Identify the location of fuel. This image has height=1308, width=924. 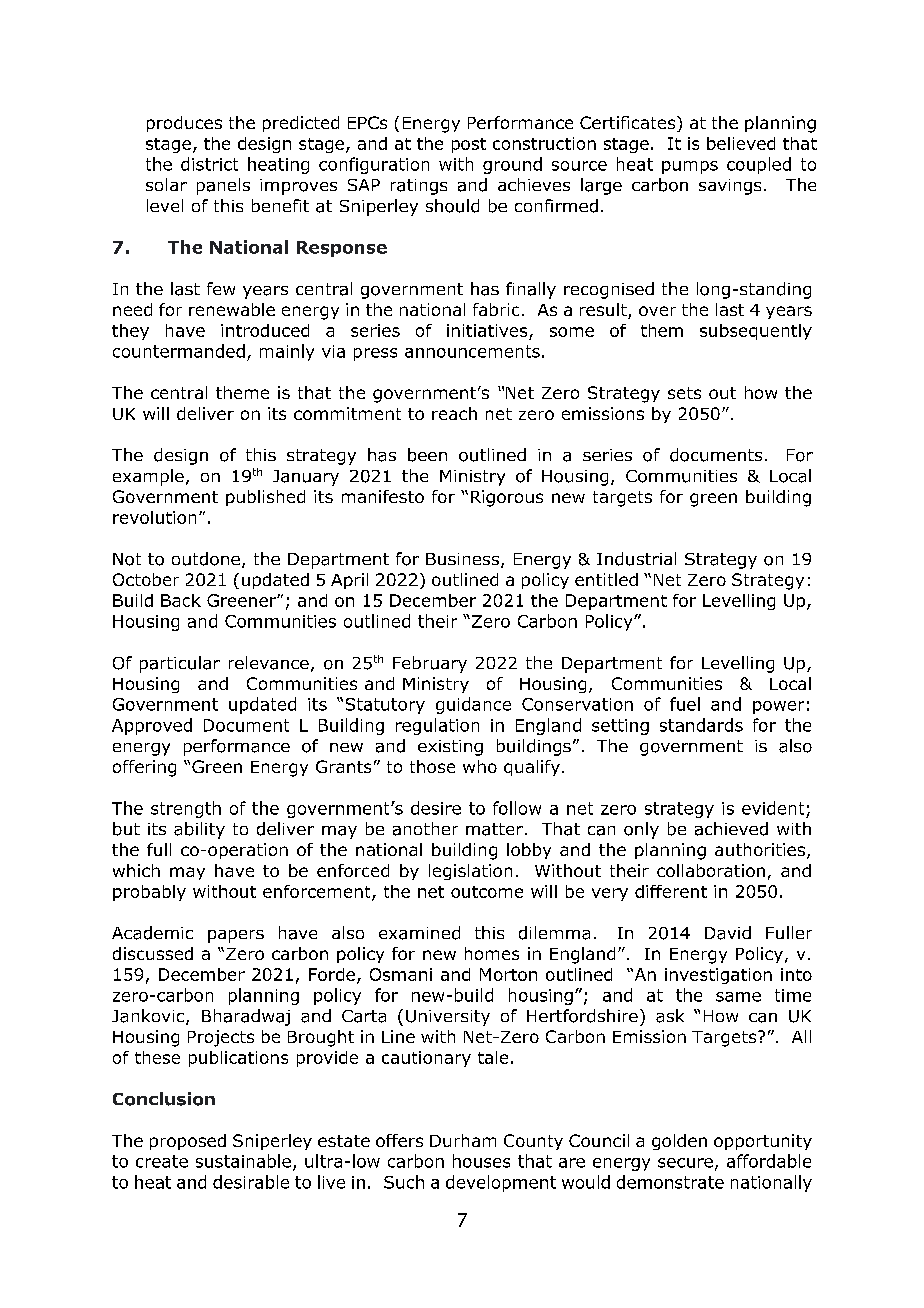
(685, 704).
